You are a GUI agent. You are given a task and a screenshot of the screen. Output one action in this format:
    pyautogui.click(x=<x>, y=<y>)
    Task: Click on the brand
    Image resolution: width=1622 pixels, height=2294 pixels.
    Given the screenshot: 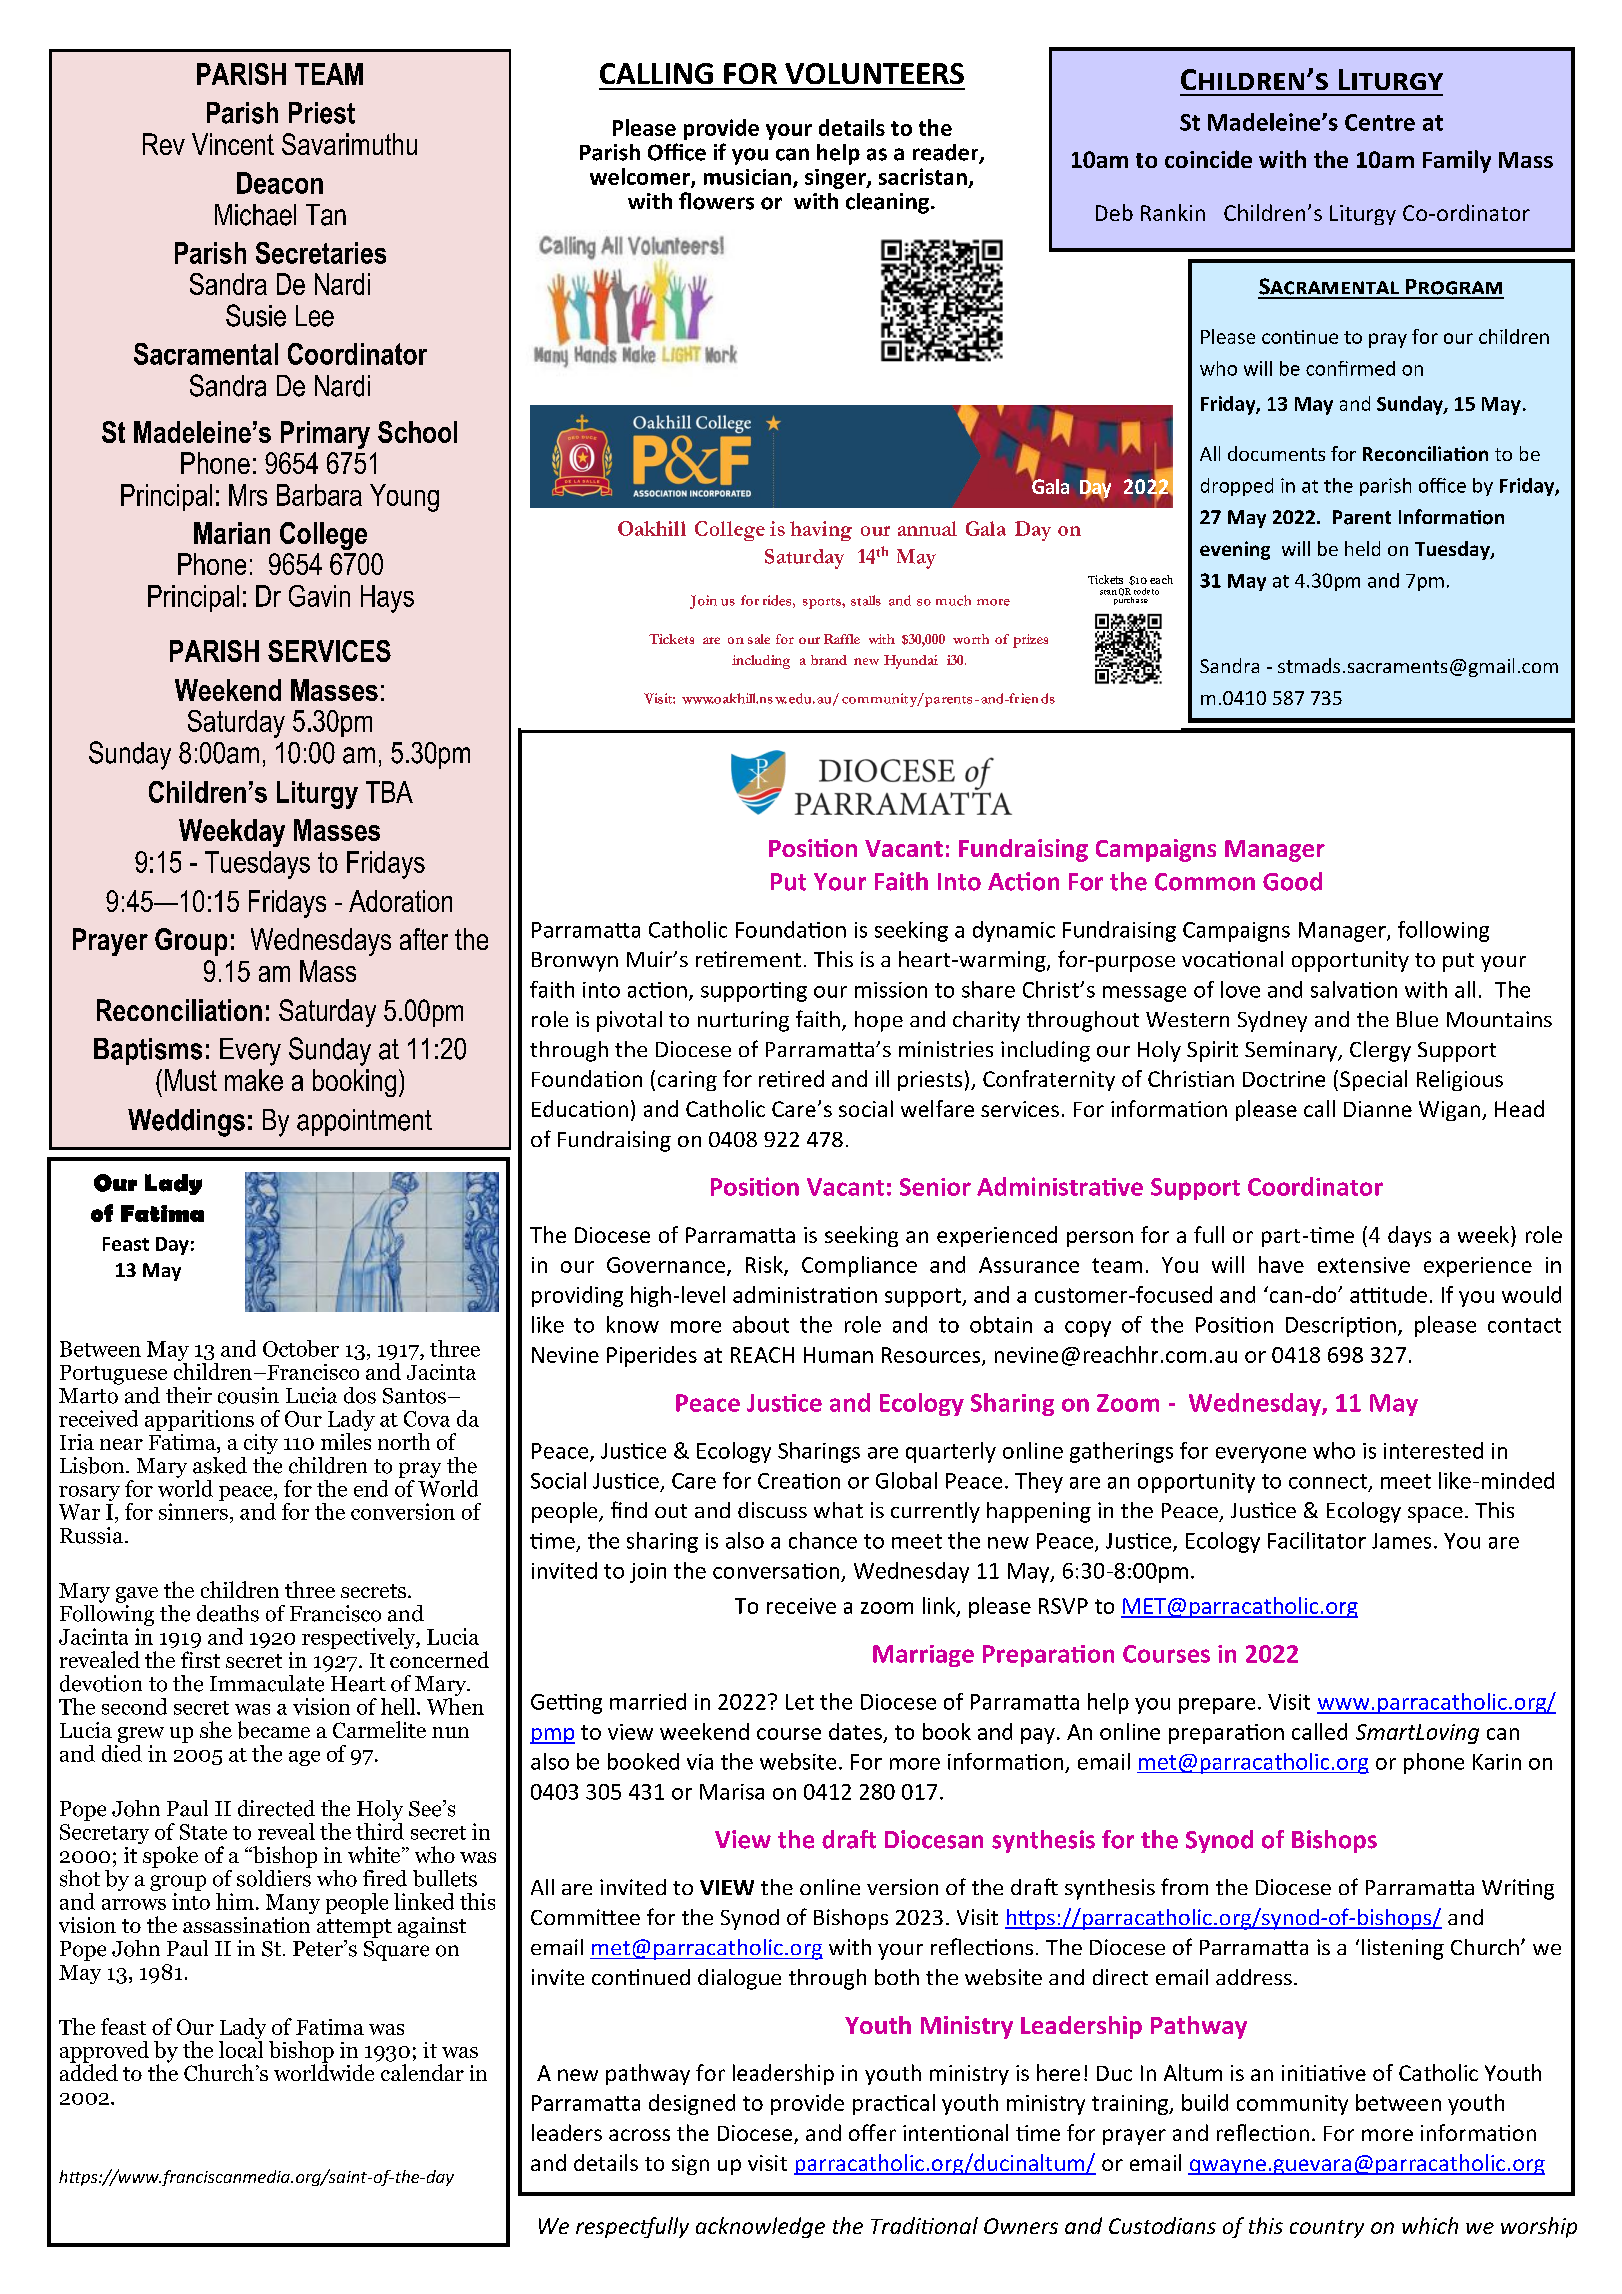 What is the action you would take?
    pyautogui.click(x=829, y=660)
